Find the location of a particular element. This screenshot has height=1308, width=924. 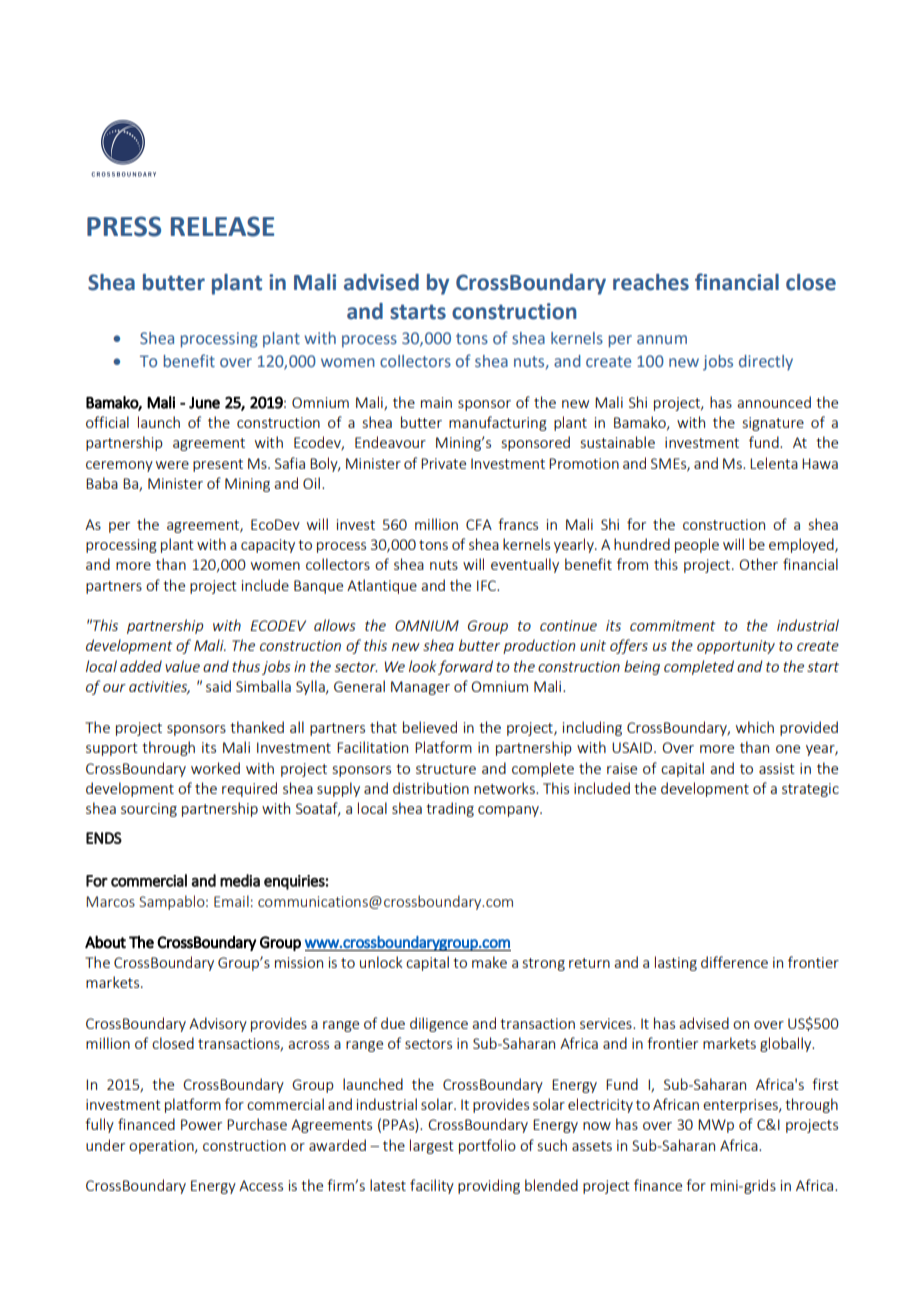

reaches is located at coordinates (651, 282).
